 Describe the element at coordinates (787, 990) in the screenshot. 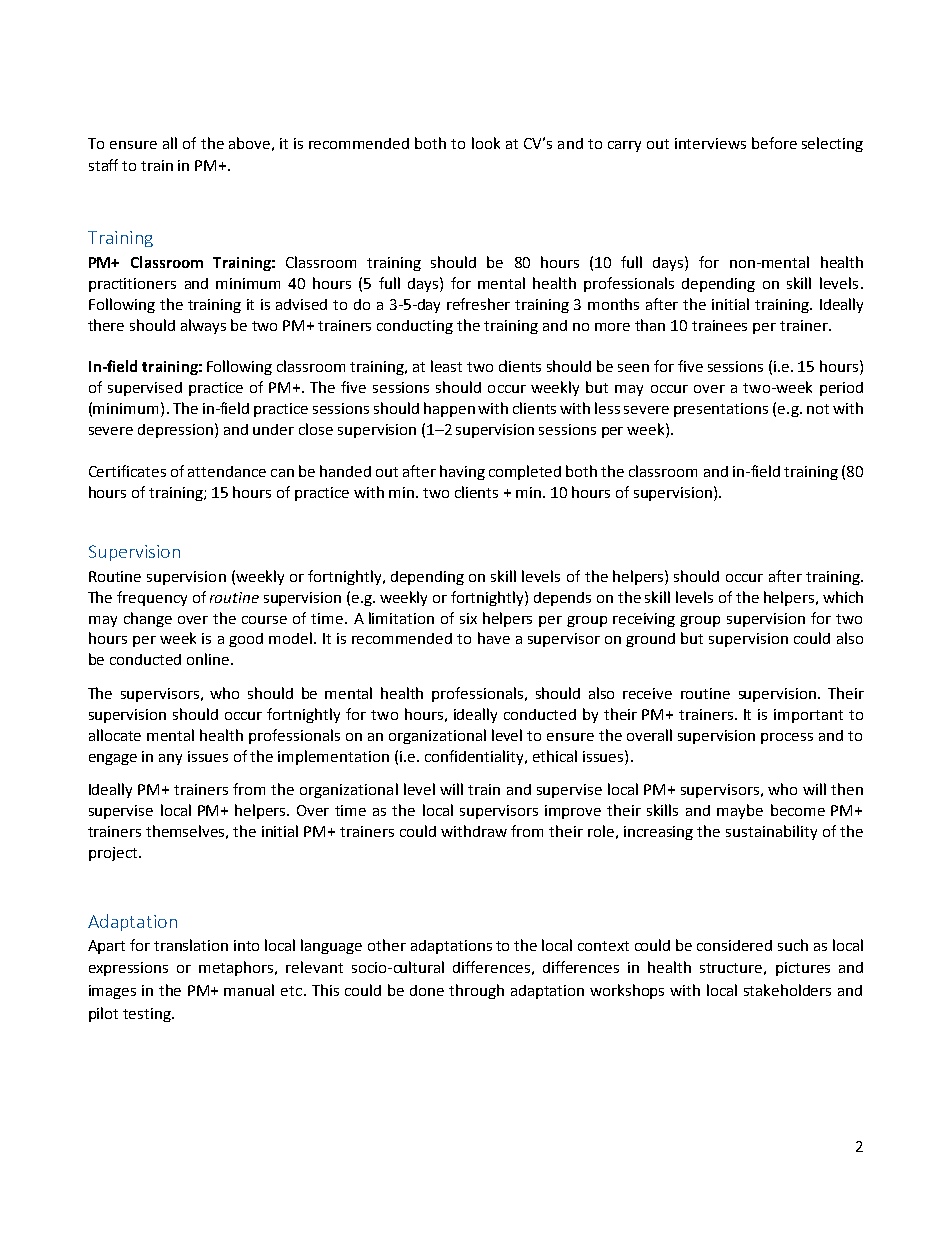

I see `stakeholders` at that location.
